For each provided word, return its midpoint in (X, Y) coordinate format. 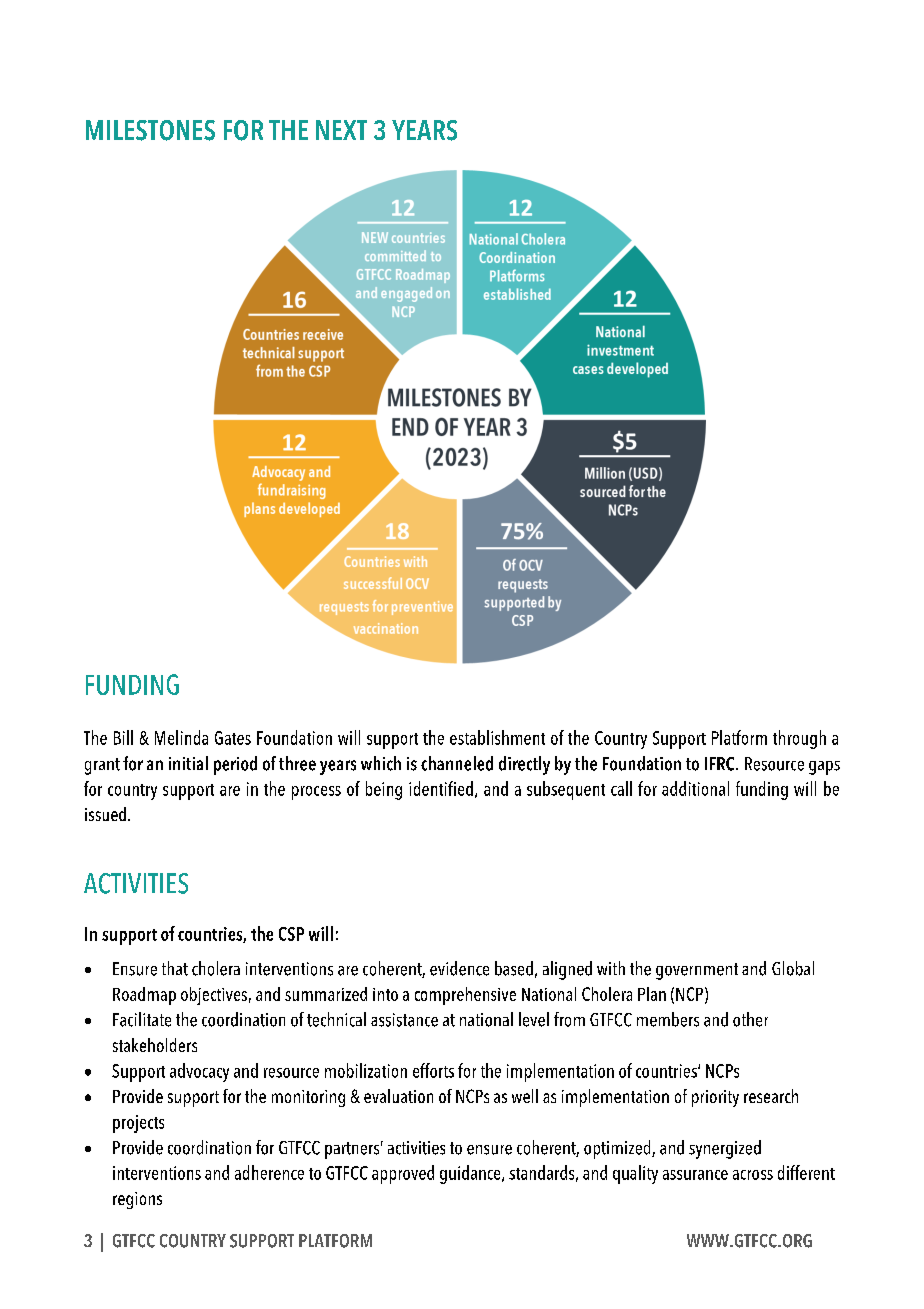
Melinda (181, 737)
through (799, 739)
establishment (497, 737)
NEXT (341, 130)
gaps (824, 768)
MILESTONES (150, 130)
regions (137, 1200)
